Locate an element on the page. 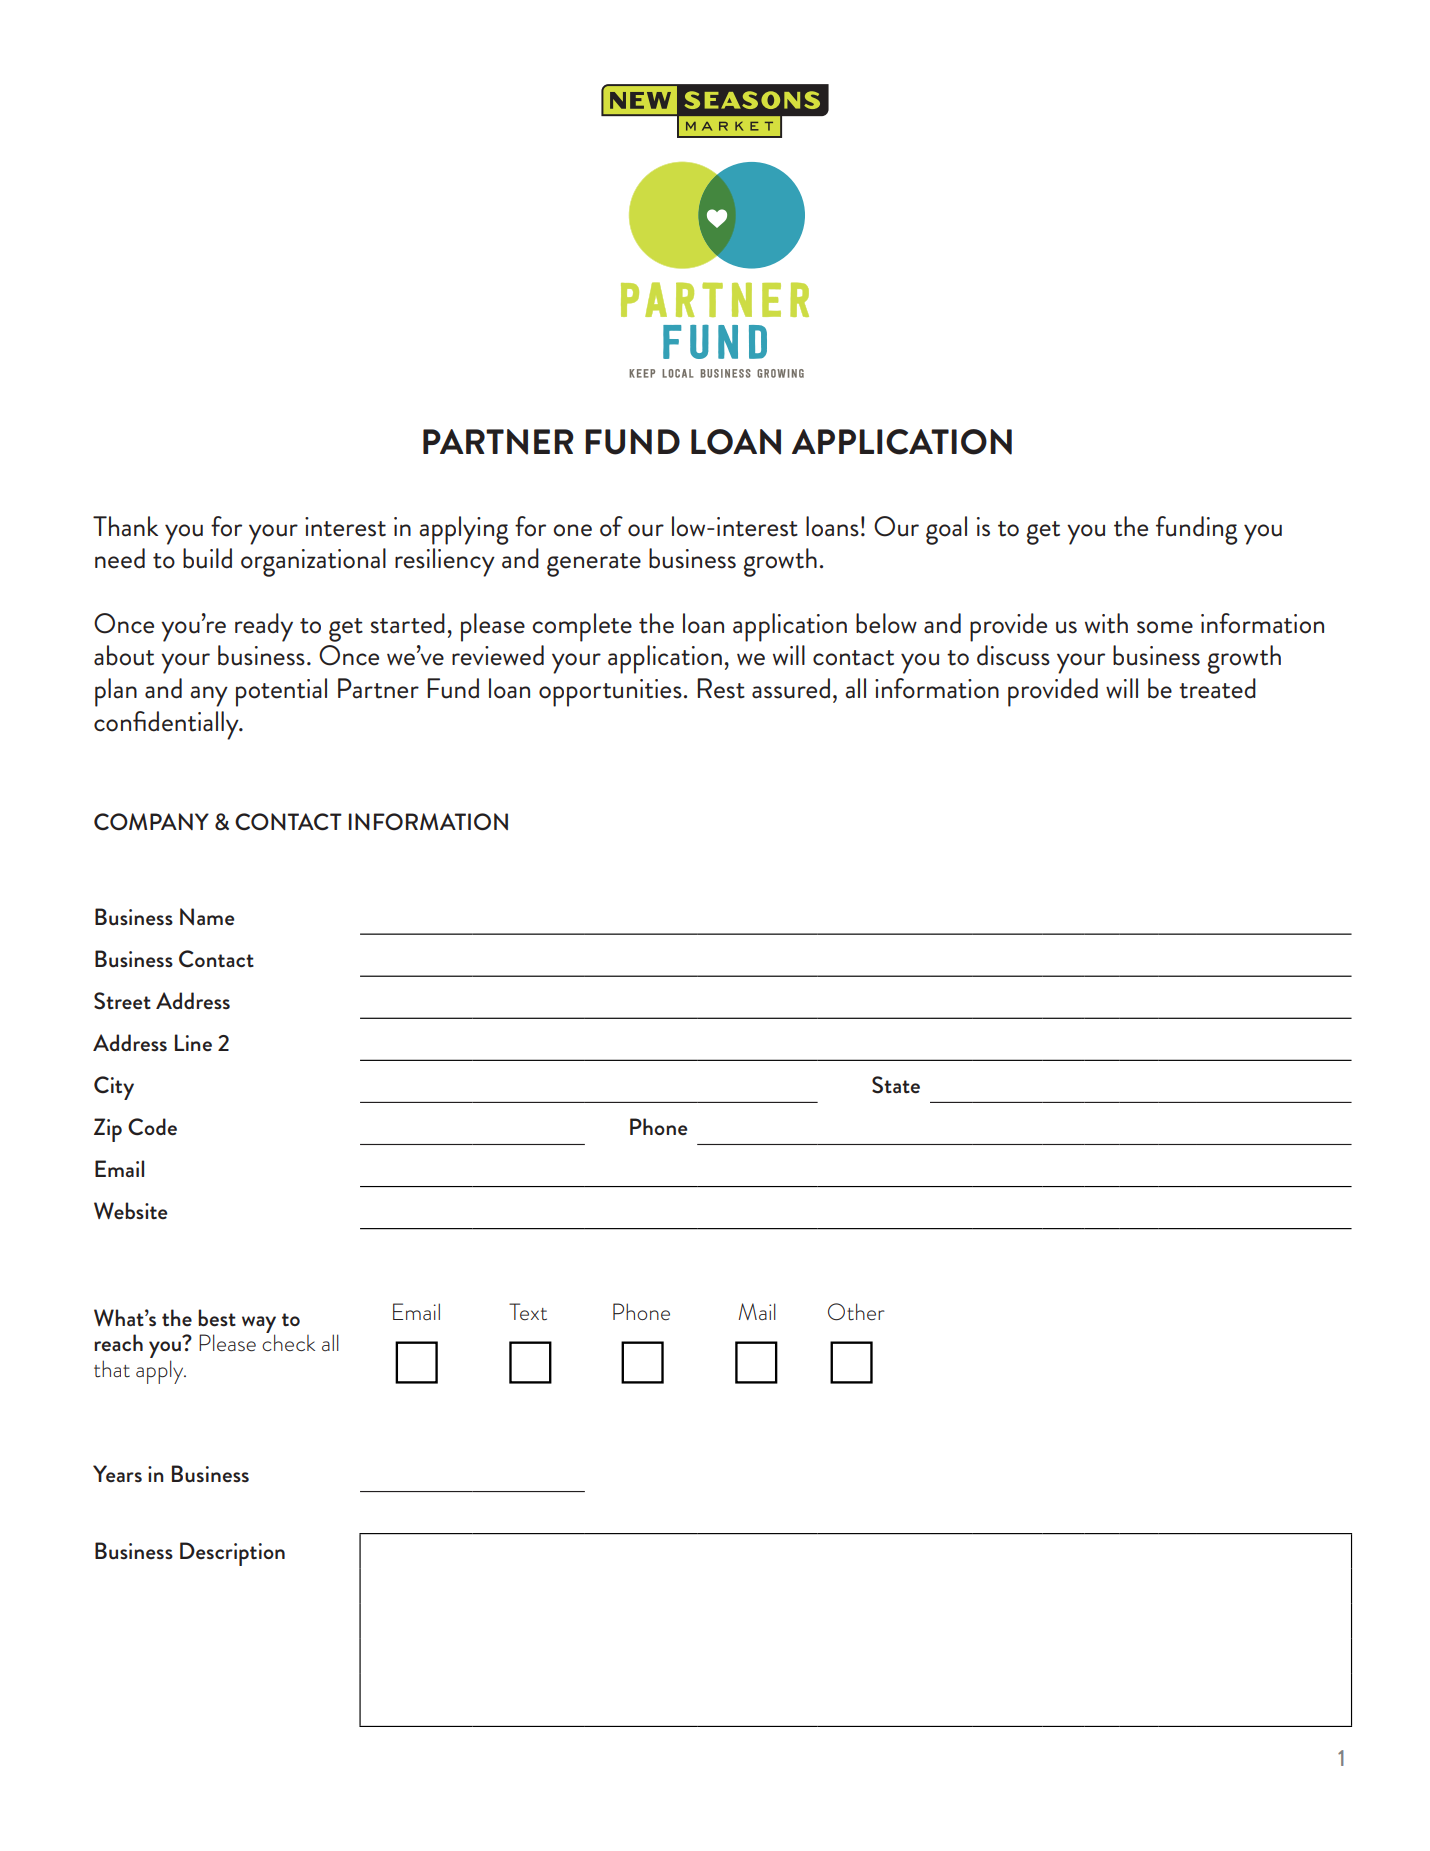  with is located at coordinates (1106, 623).
